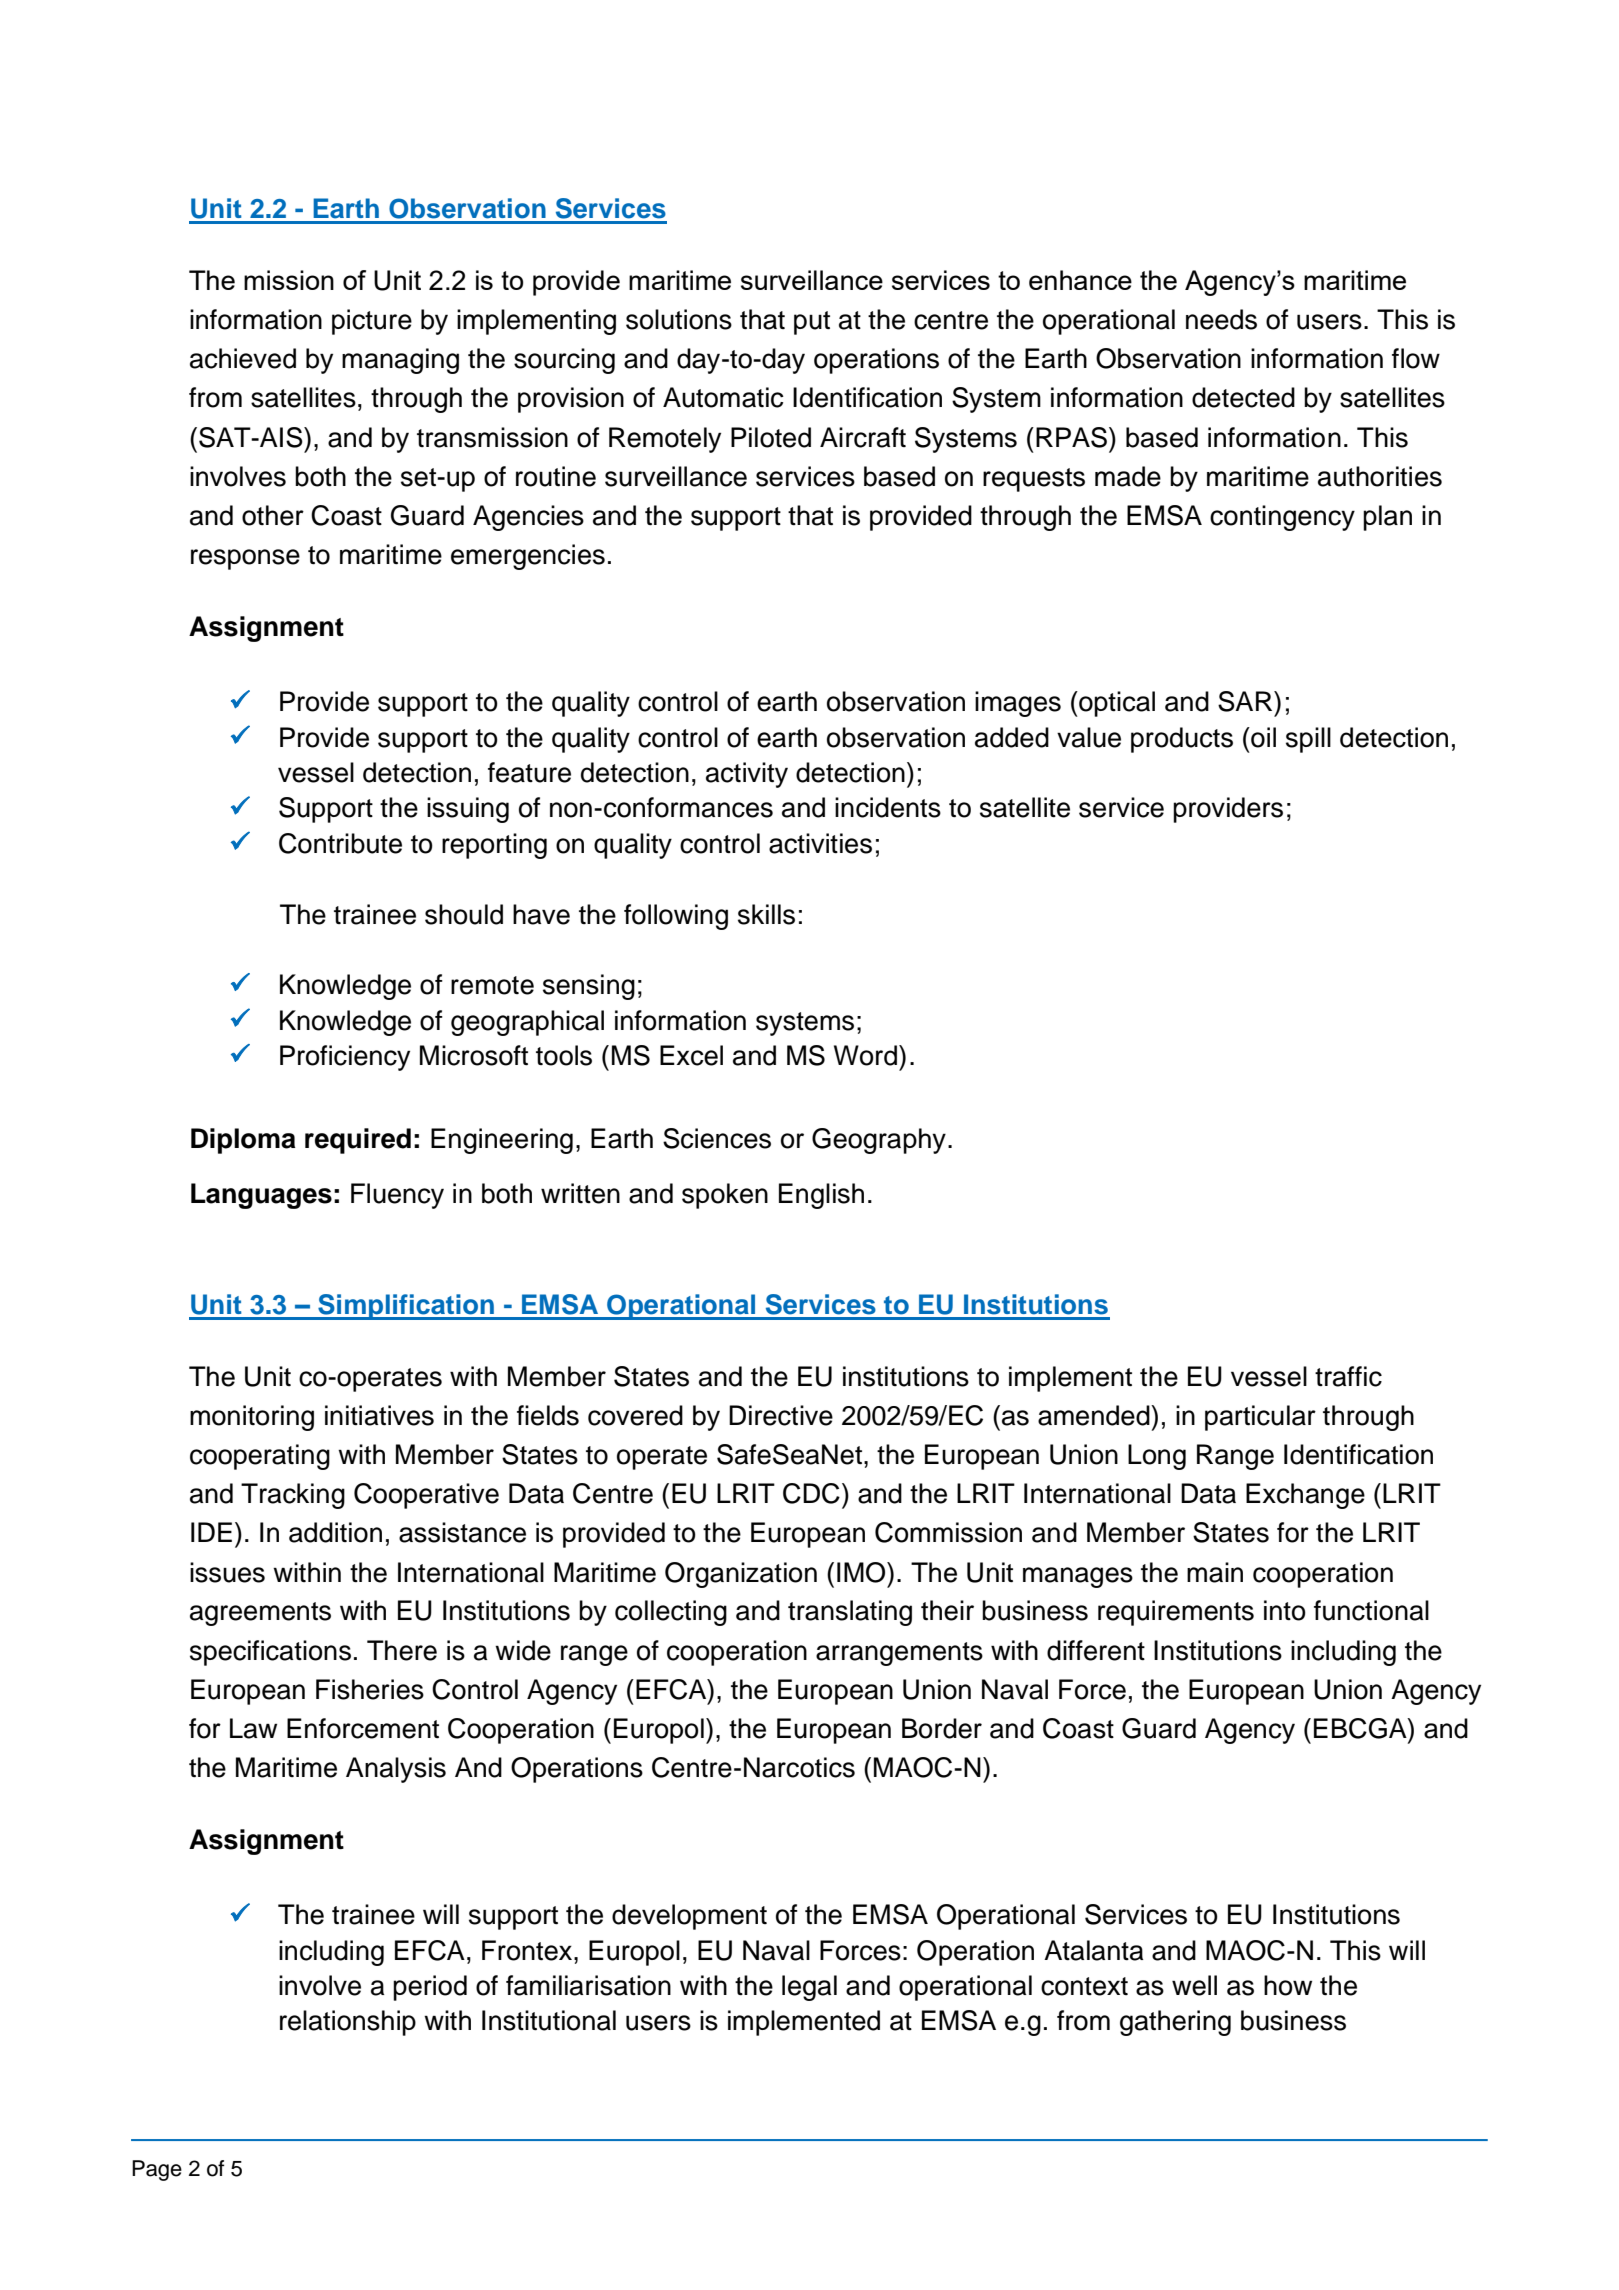 The width and height of the document is (1619, 2290). I want to click on Languages, so click(261, 1196).
